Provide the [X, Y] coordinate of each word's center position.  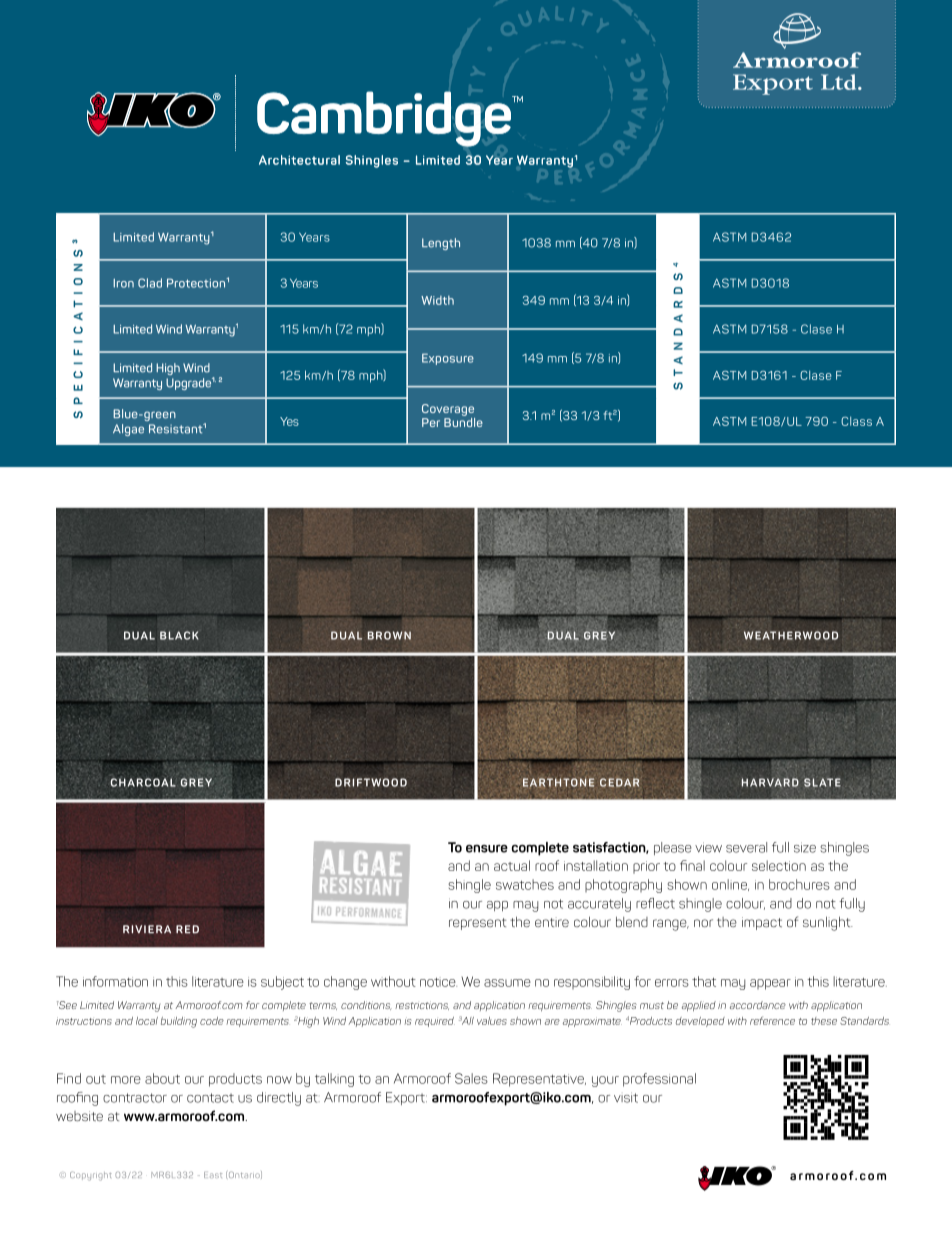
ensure [487, 848]
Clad [150, 283]
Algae [128, 430]
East [213, 1175]
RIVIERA [147, 929]
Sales [471, 1078]
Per [431, 422]
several [746, 847]
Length [441, 244]
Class [856, 421]
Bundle [463, 421]
